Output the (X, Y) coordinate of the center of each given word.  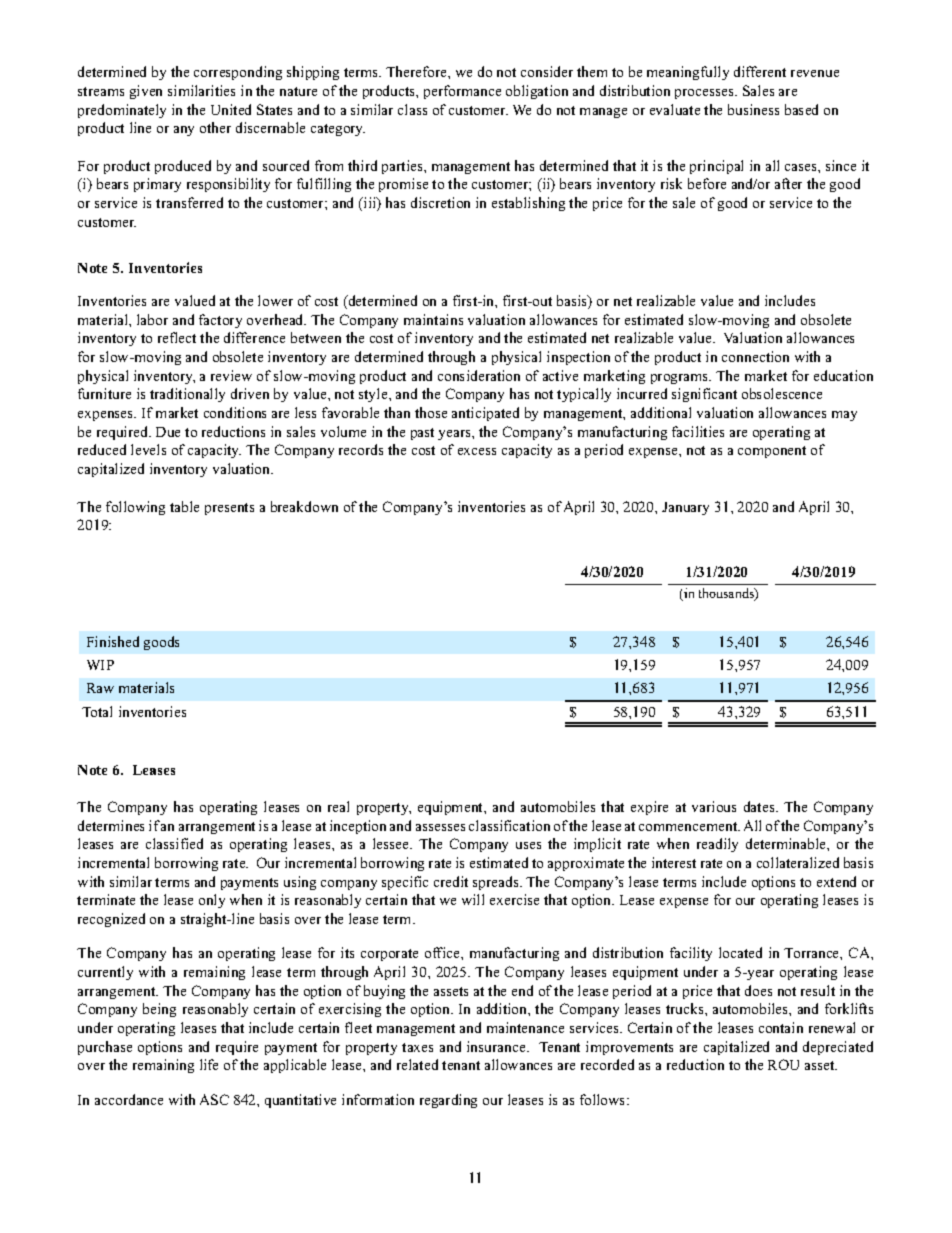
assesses (440, 827)
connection (755, 356)
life (209, 1064)
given (146, 92)
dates (760, 806)
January (685, 508)
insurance (497, 1046)
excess (477, 451)
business (753, 109)
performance (462, 92)
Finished (113, 641)
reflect (177, 337)
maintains (433, 319)
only (212, 901)
